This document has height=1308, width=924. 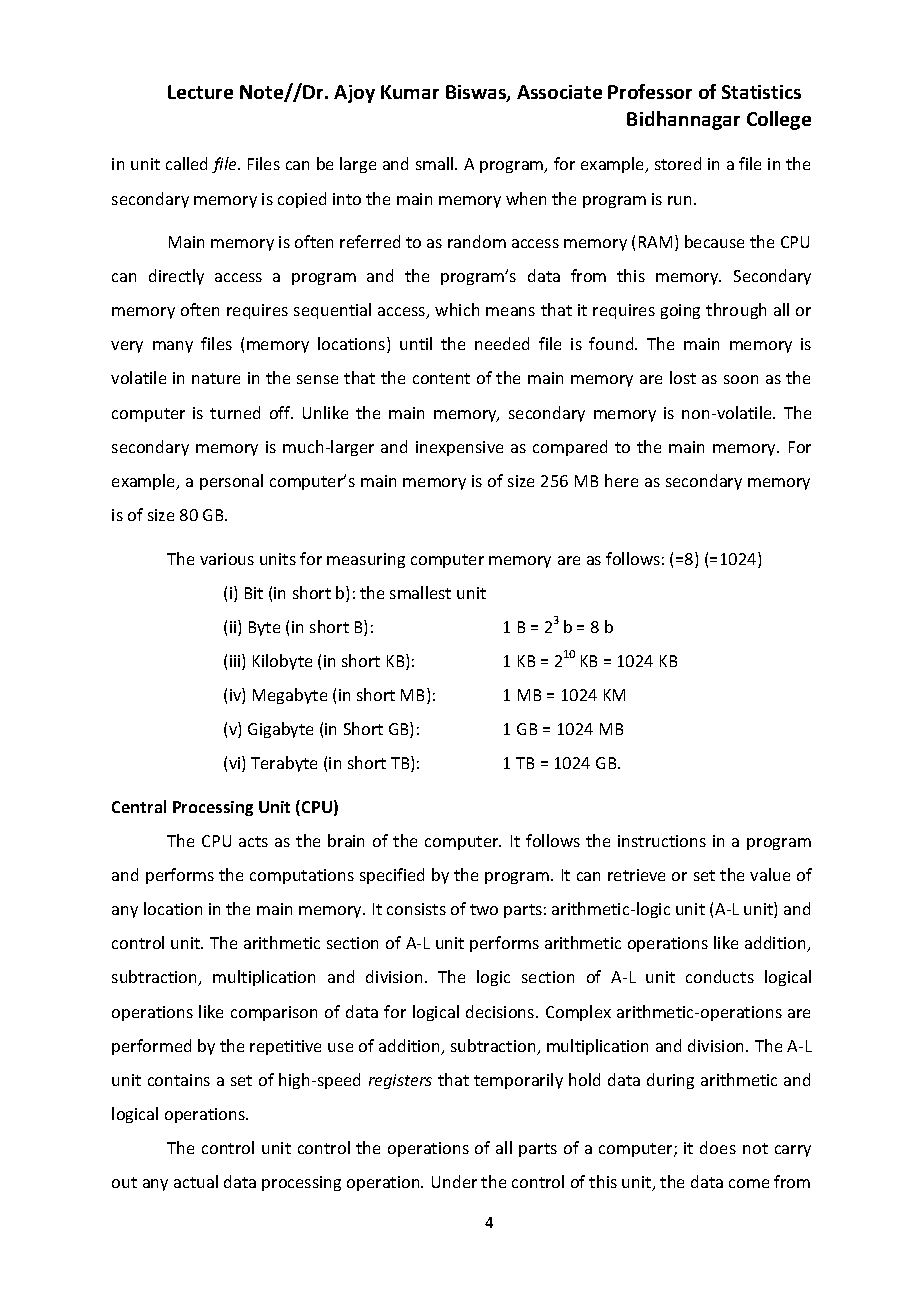 I want to click on Biswas, so click(x=477, y=93).
